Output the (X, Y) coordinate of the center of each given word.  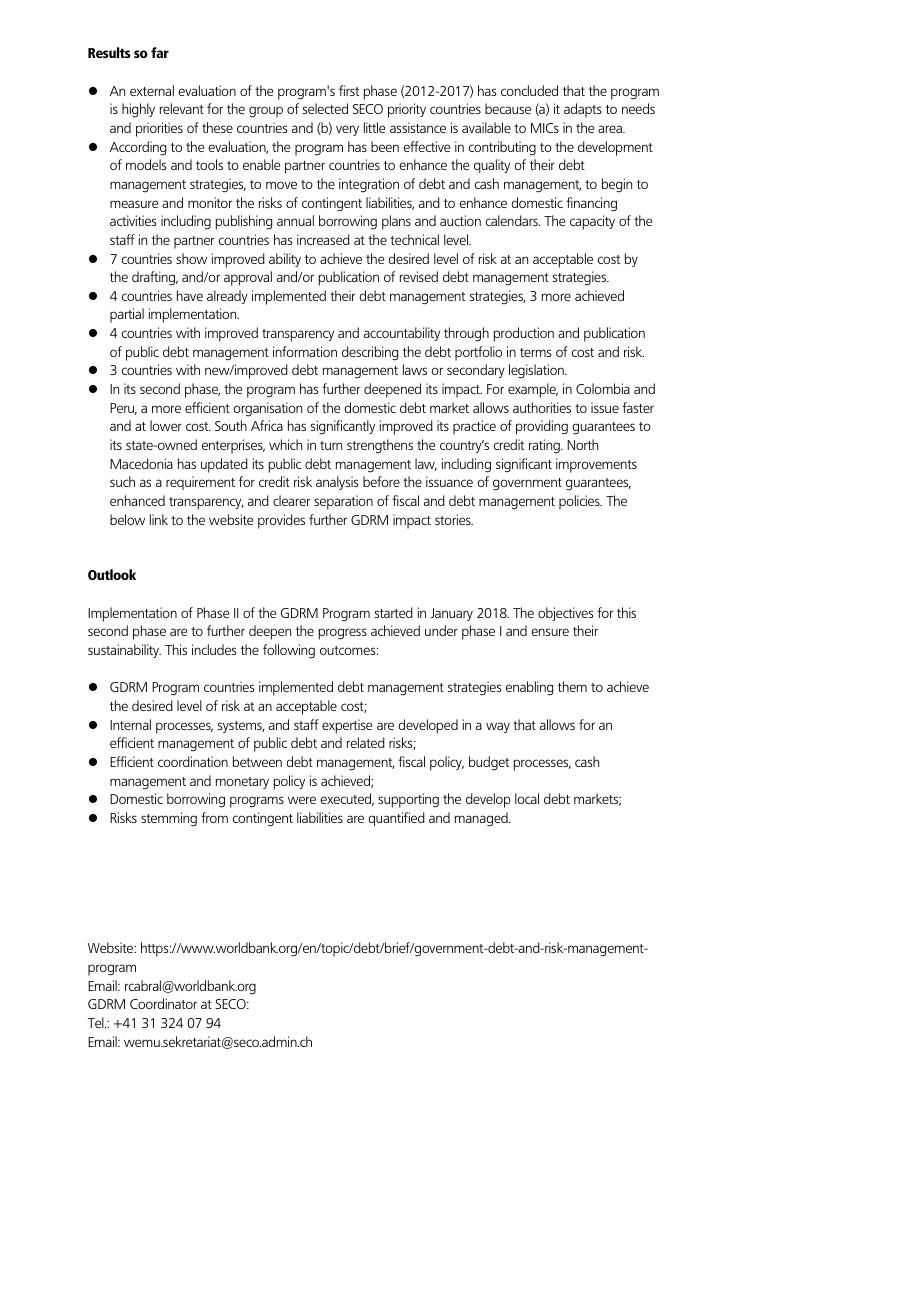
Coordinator (163, 1003)
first (349, 90)
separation (343, 502)
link (159, 519)
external (152, 90)
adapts (583, 110)
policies (580, 502)
